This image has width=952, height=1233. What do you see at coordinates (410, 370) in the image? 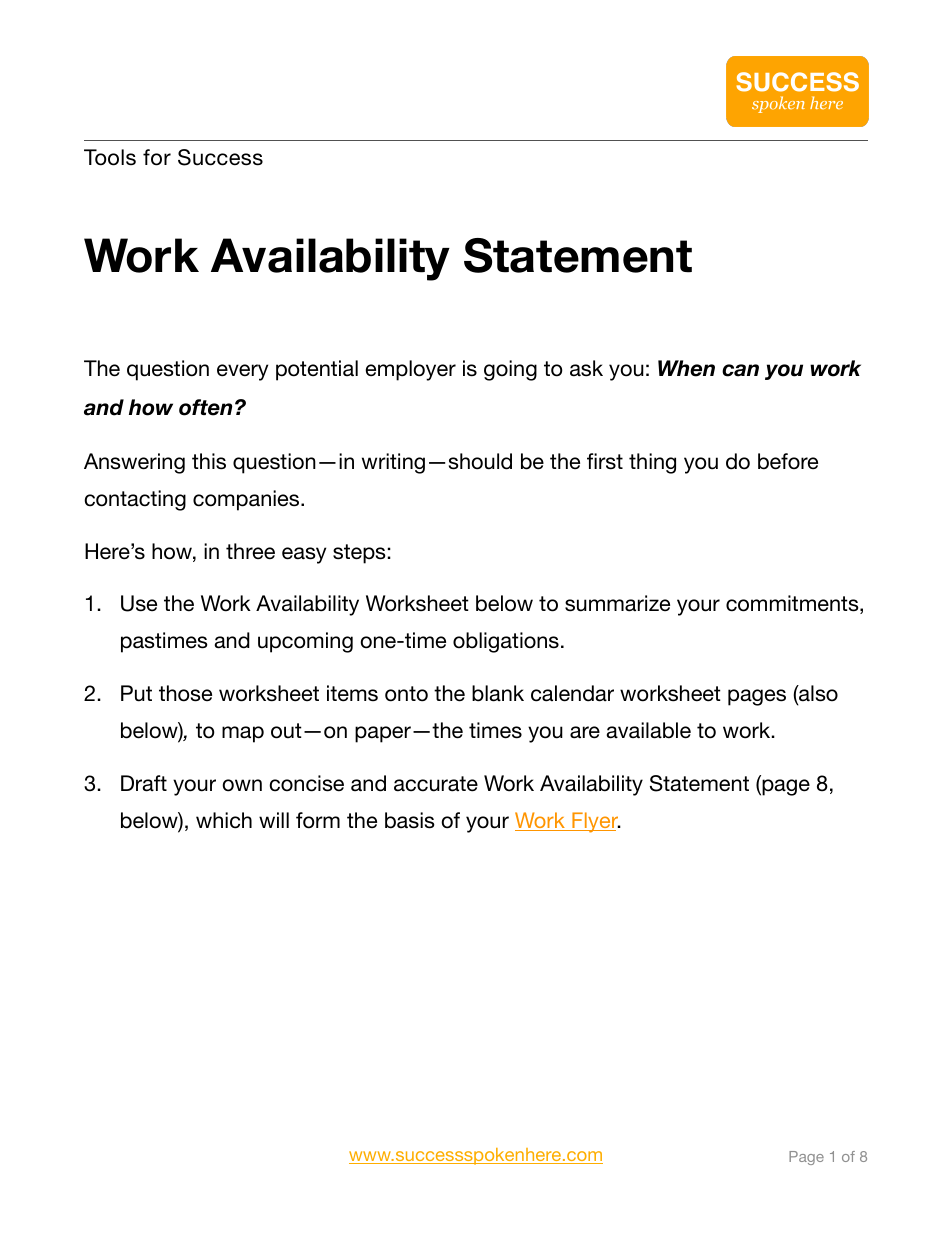
I see `employer` at bounding box center [410, 370].
